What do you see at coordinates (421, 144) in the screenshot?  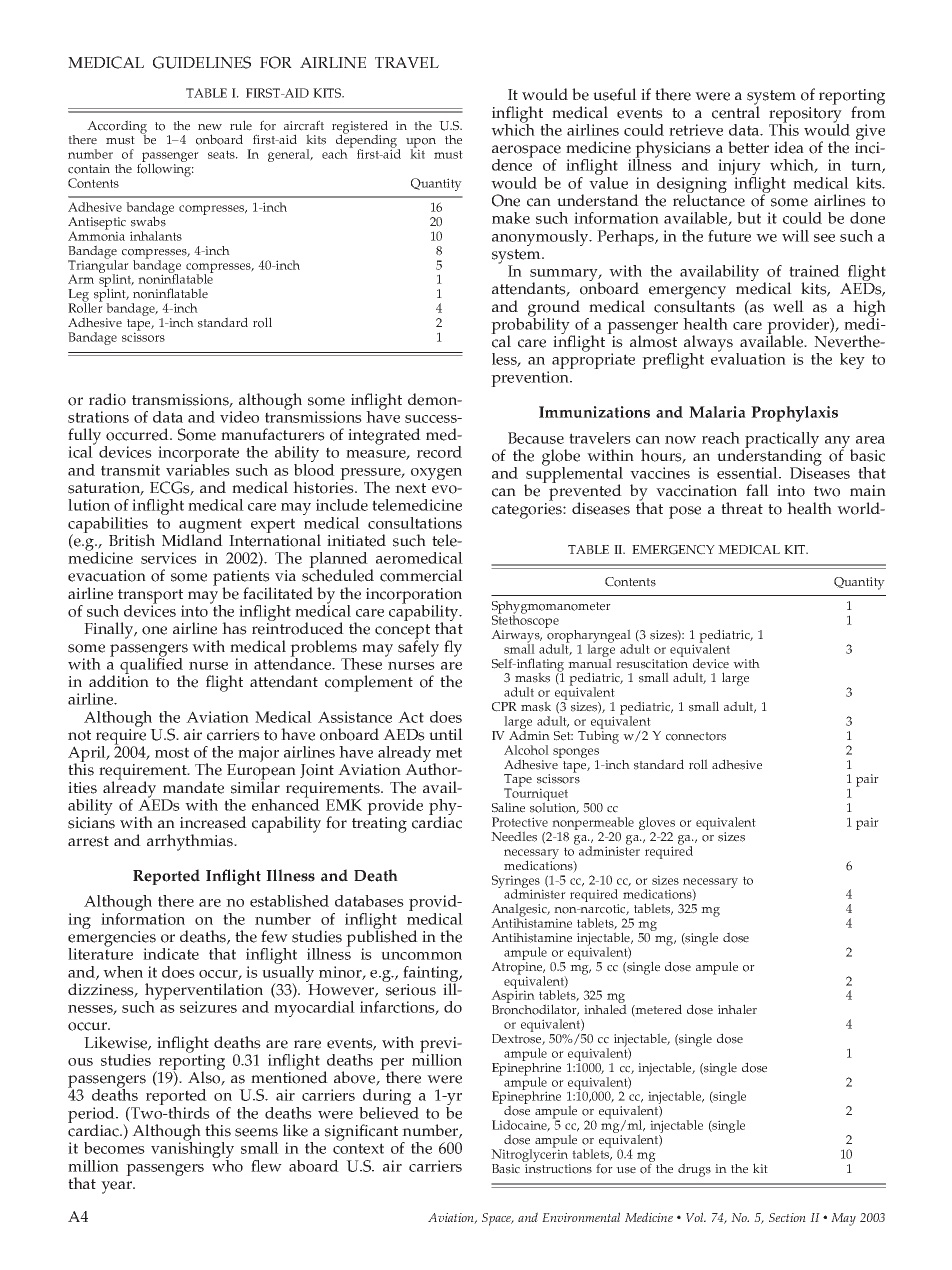 I see `upon` at bounding box center [421, 144].
